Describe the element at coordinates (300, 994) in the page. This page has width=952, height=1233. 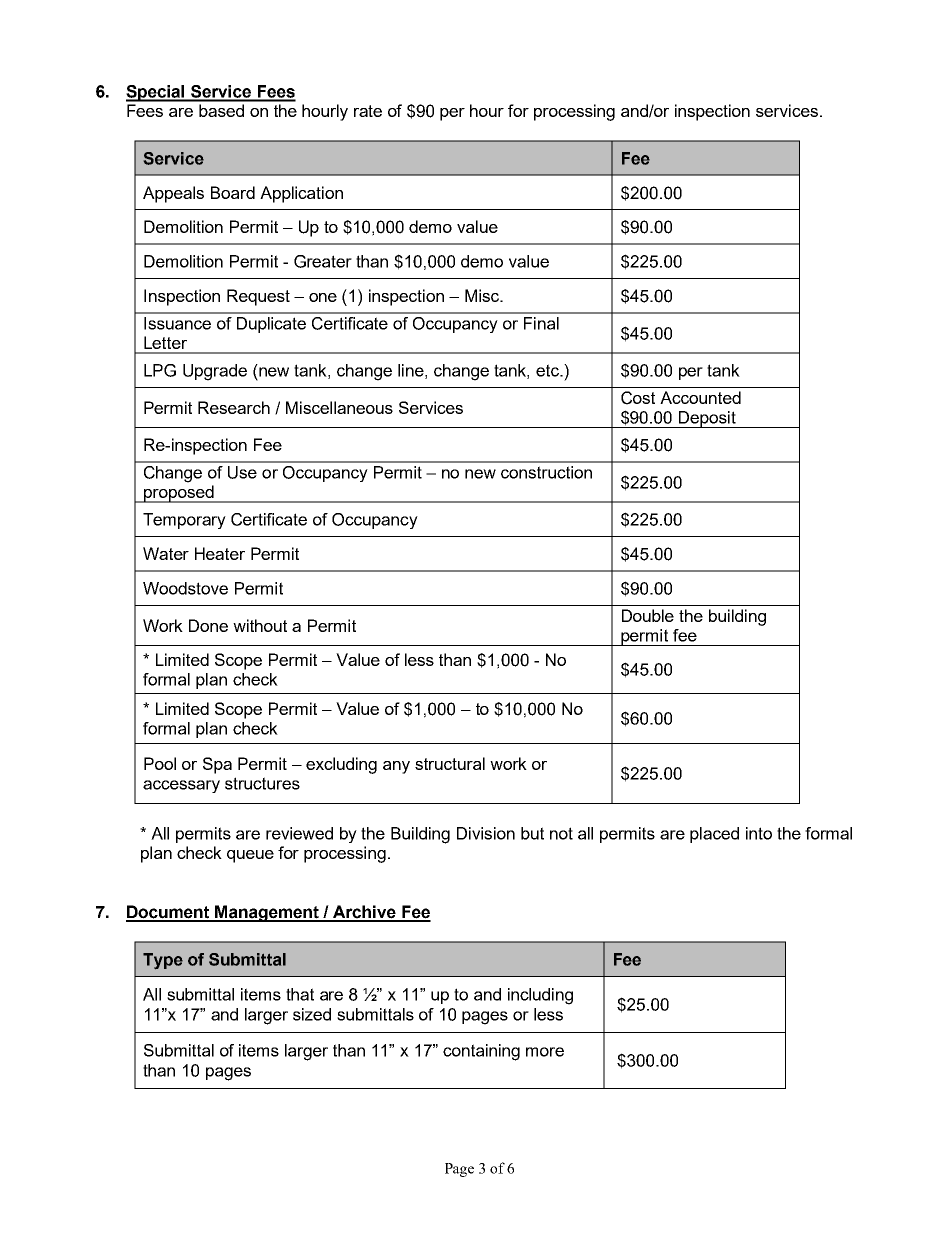
I see `that` at that location.
